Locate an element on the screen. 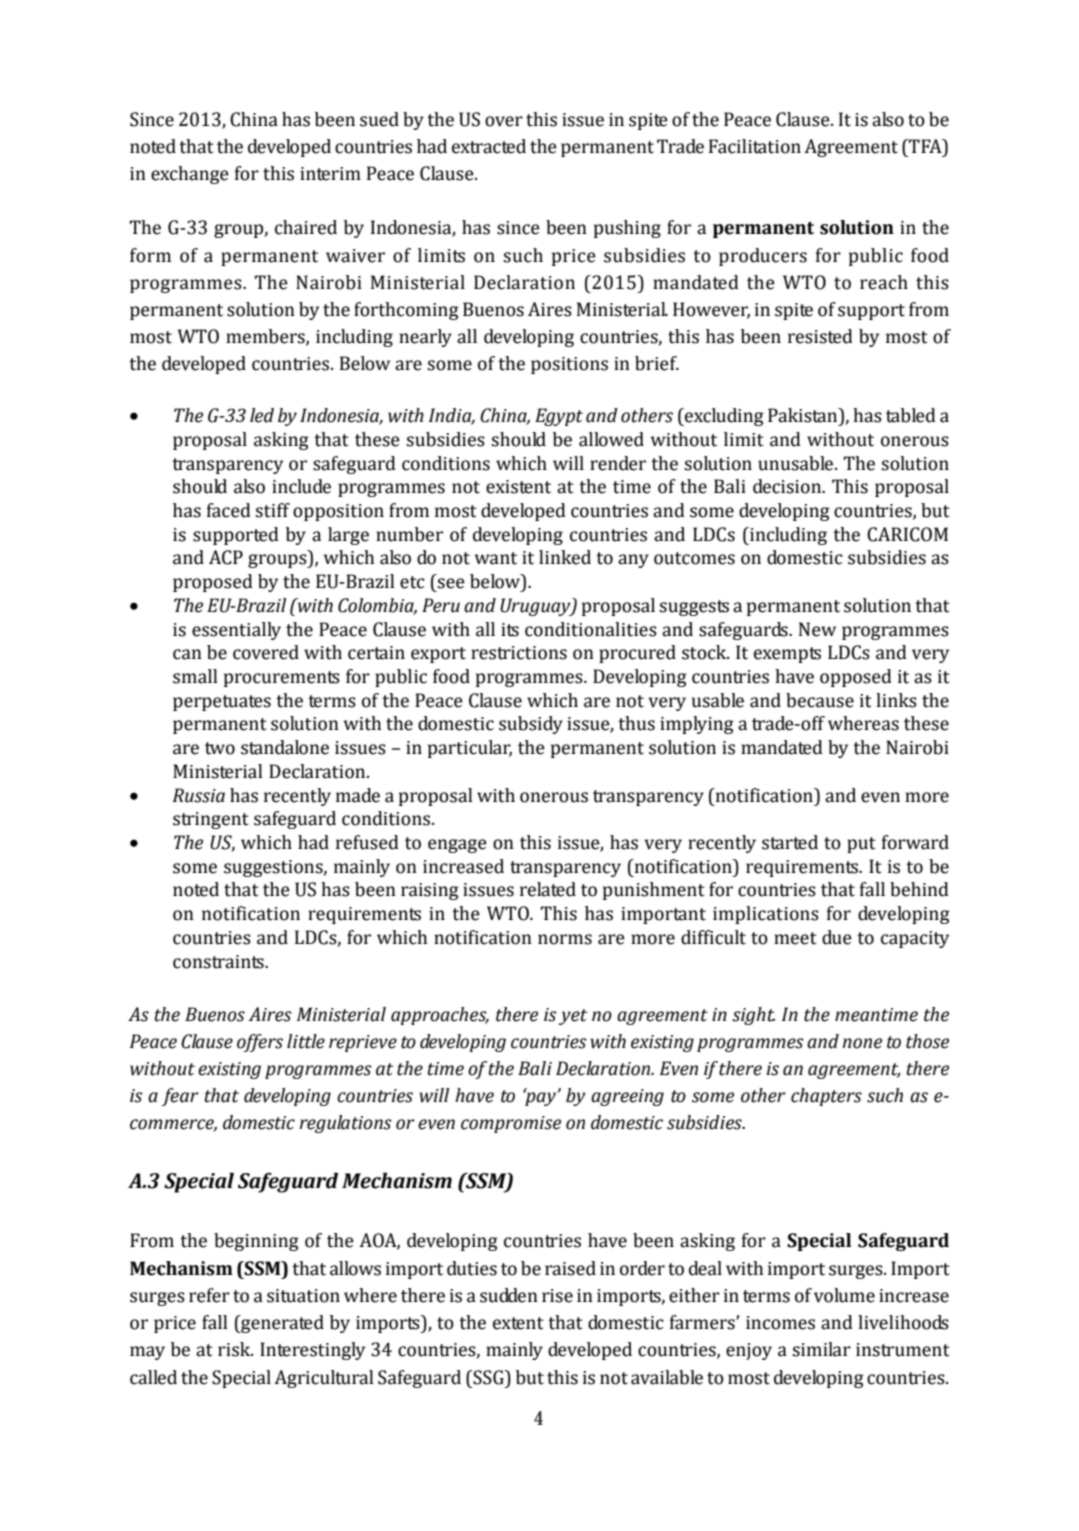  ACP is located at coordinates (226, 557).
